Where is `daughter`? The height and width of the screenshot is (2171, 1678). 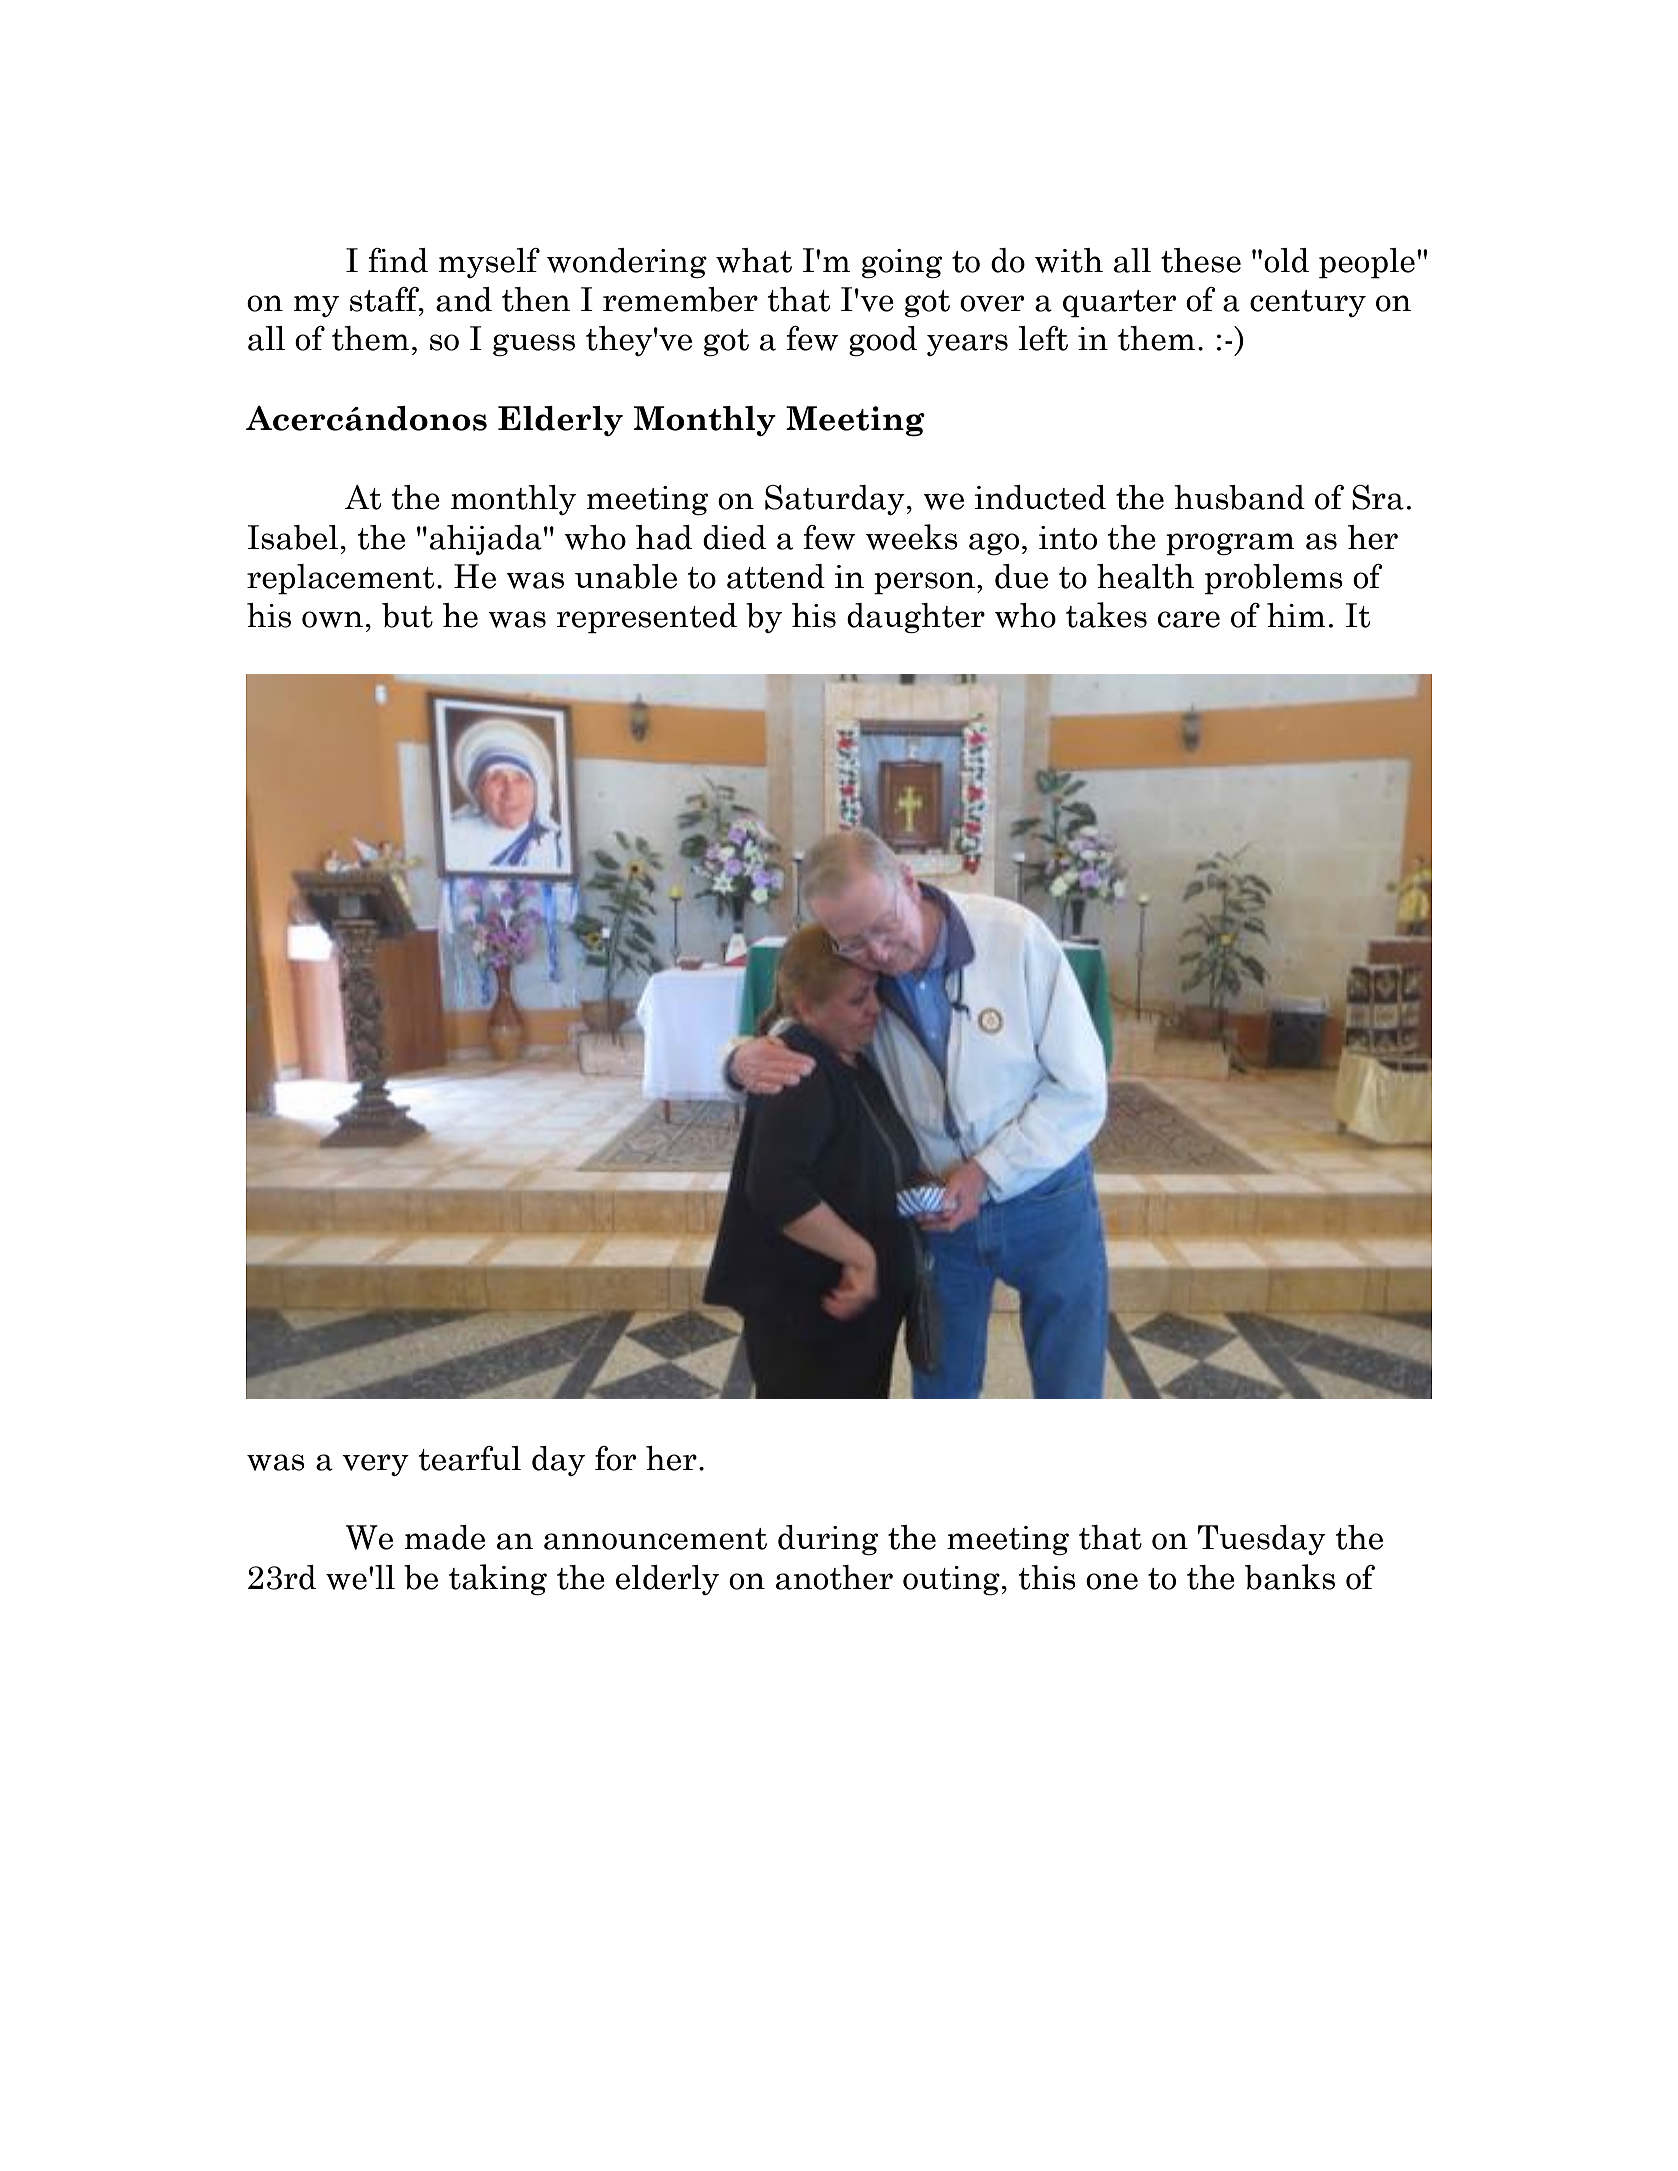
daughter is located at coordinates (916, 618).
